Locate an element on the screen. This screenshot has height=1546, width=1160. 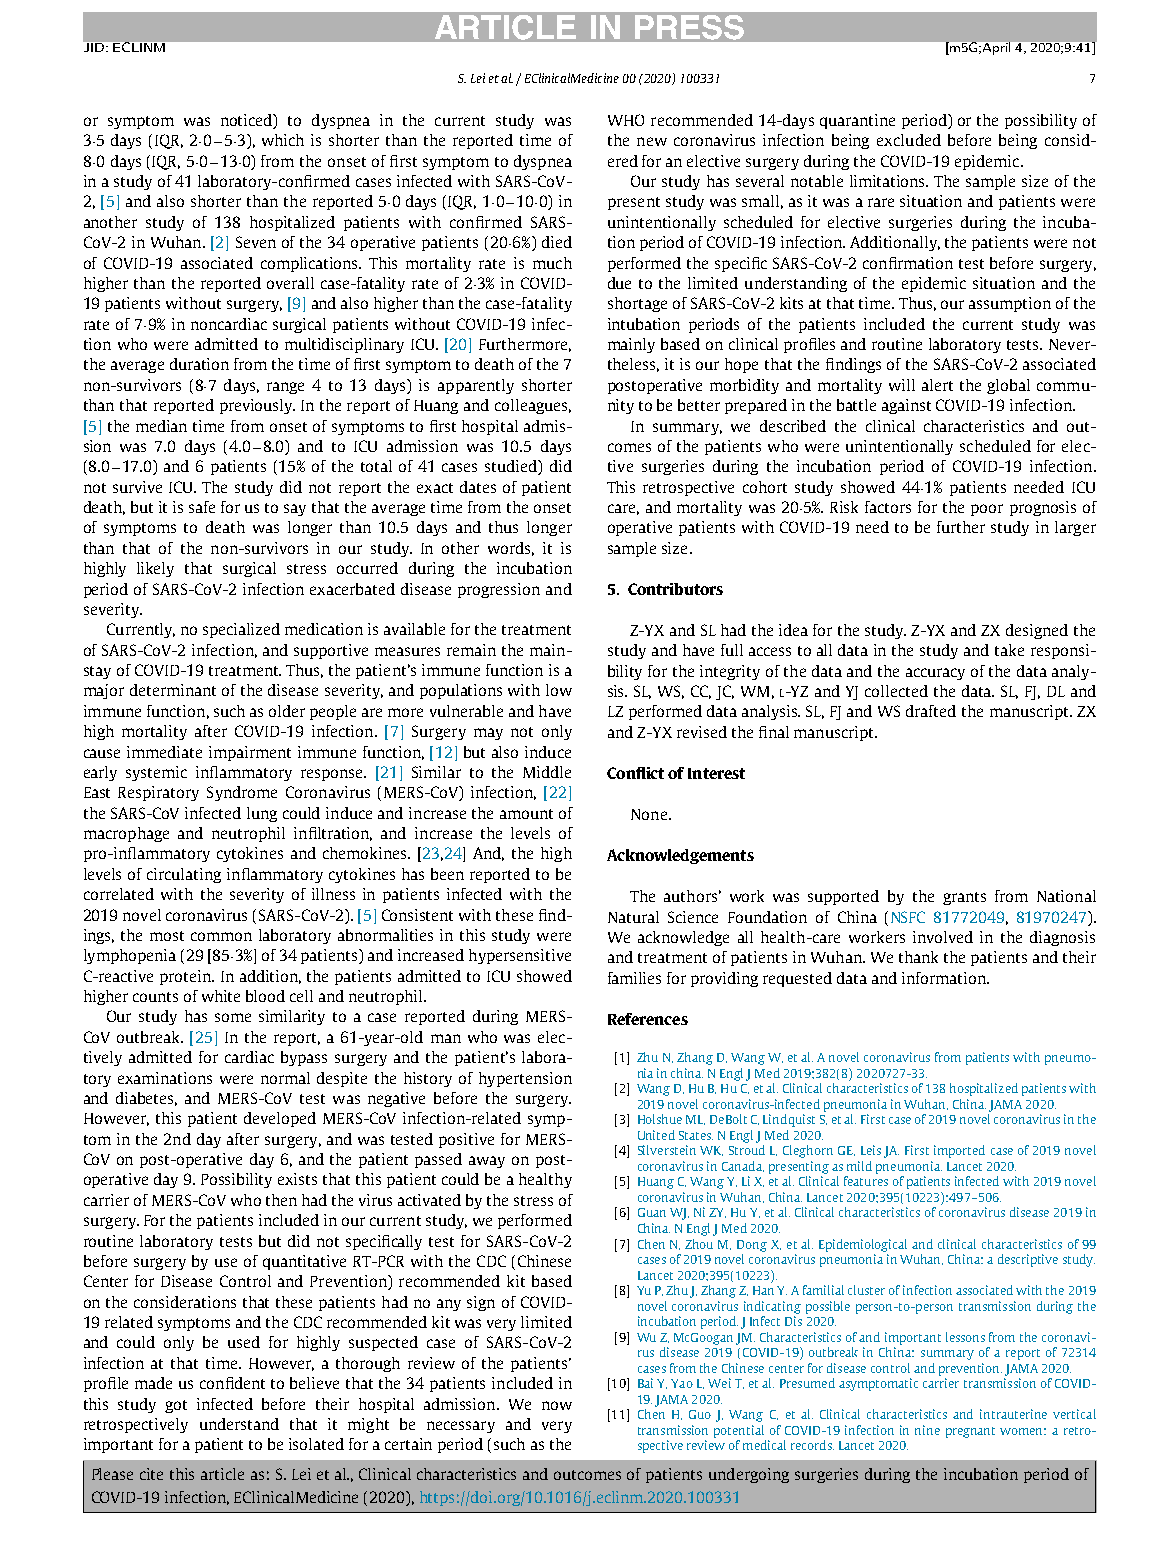
which is located at coordinates (283, 140).
